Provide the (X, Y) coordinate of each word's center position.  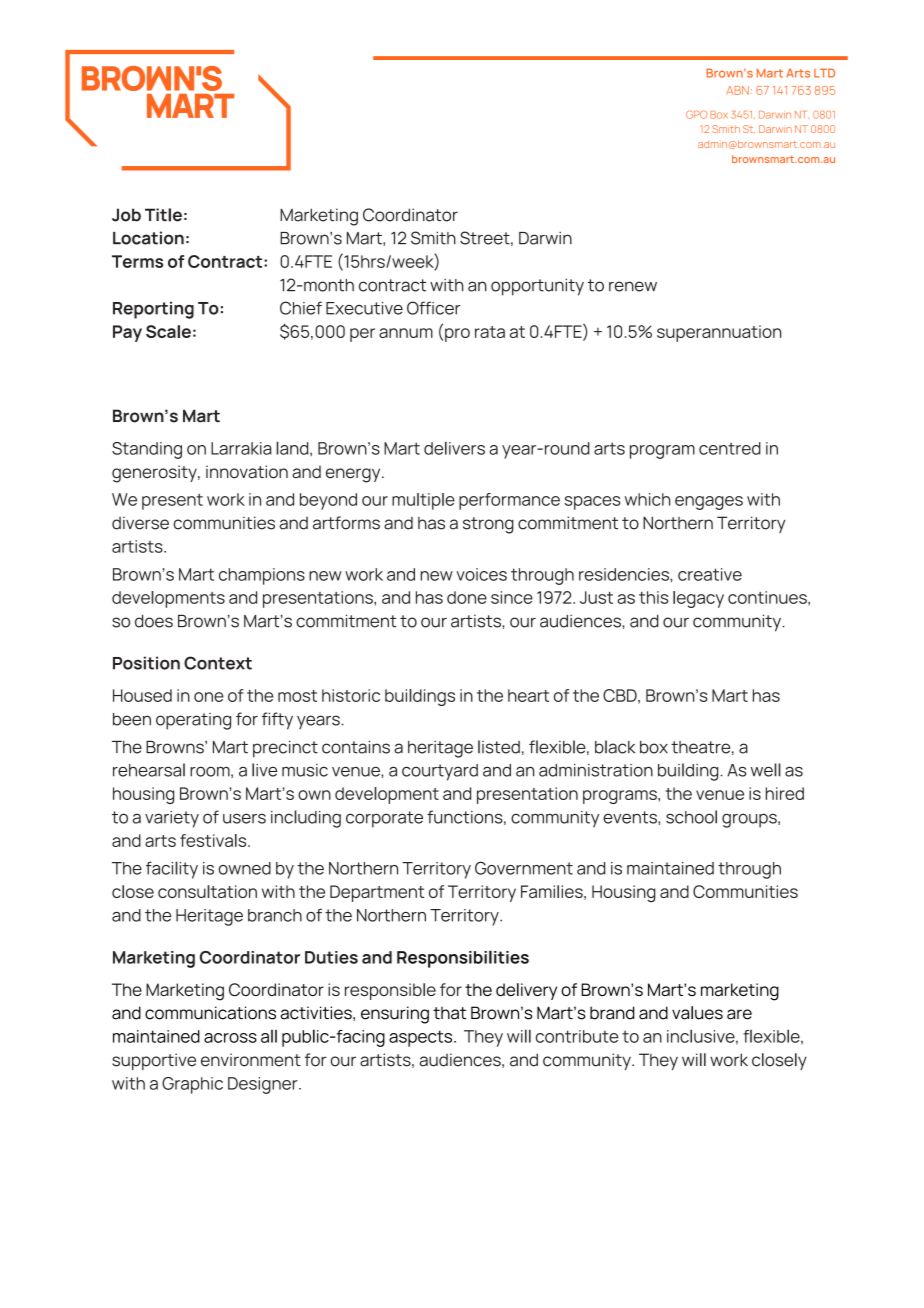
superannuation (719, 333)
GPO (696, 114)
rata (490, 332)
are (739, 1014)
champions (262, 576)
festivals (214, 840)
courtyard (440, 772)
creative (710, 574)
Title (163, 215)
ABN (737, 90)
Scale (168, 331)
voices (482, 574)
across (230, 1038)
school (691, 817)
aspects (422, 1038)
